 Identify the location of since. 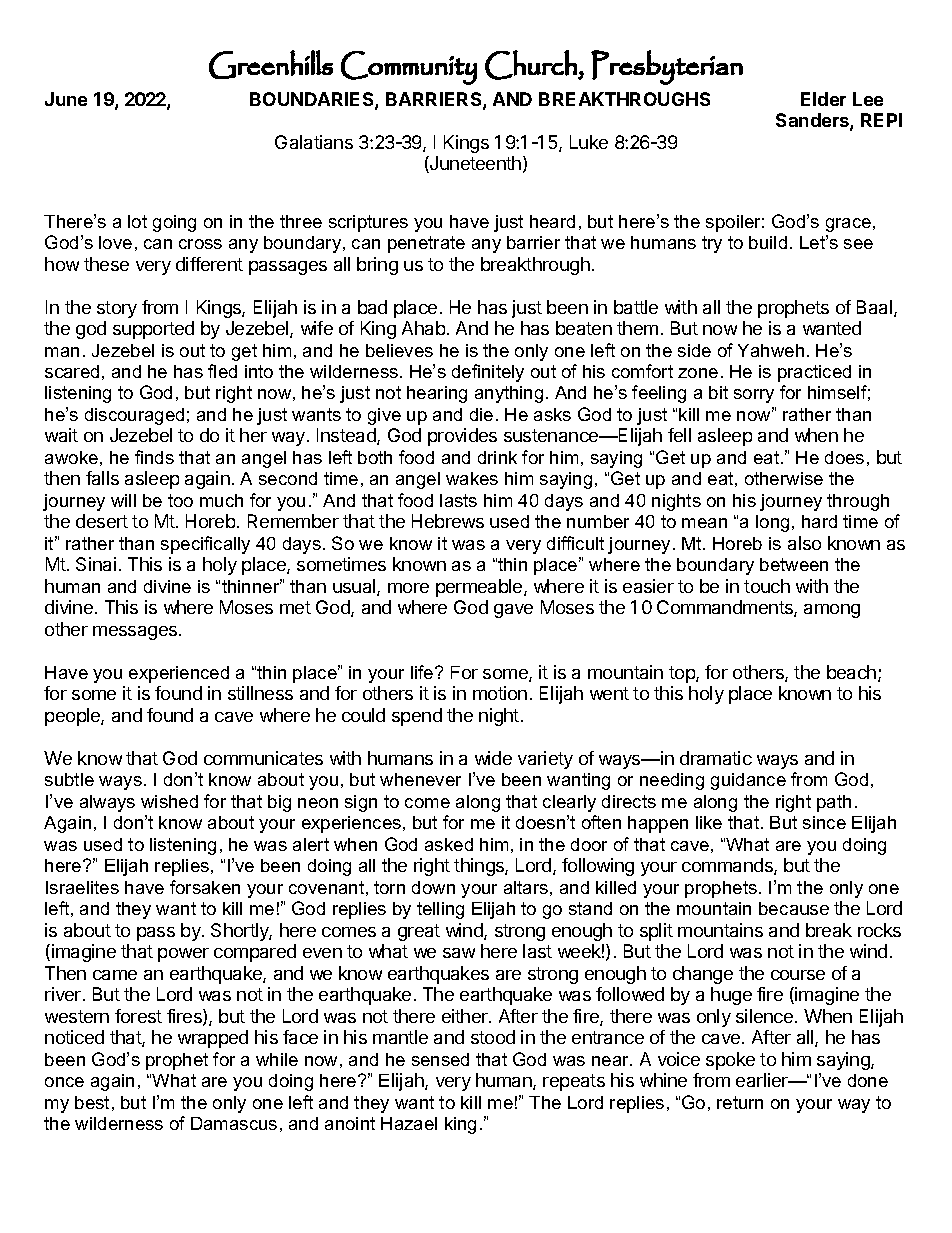
(824, 822).
